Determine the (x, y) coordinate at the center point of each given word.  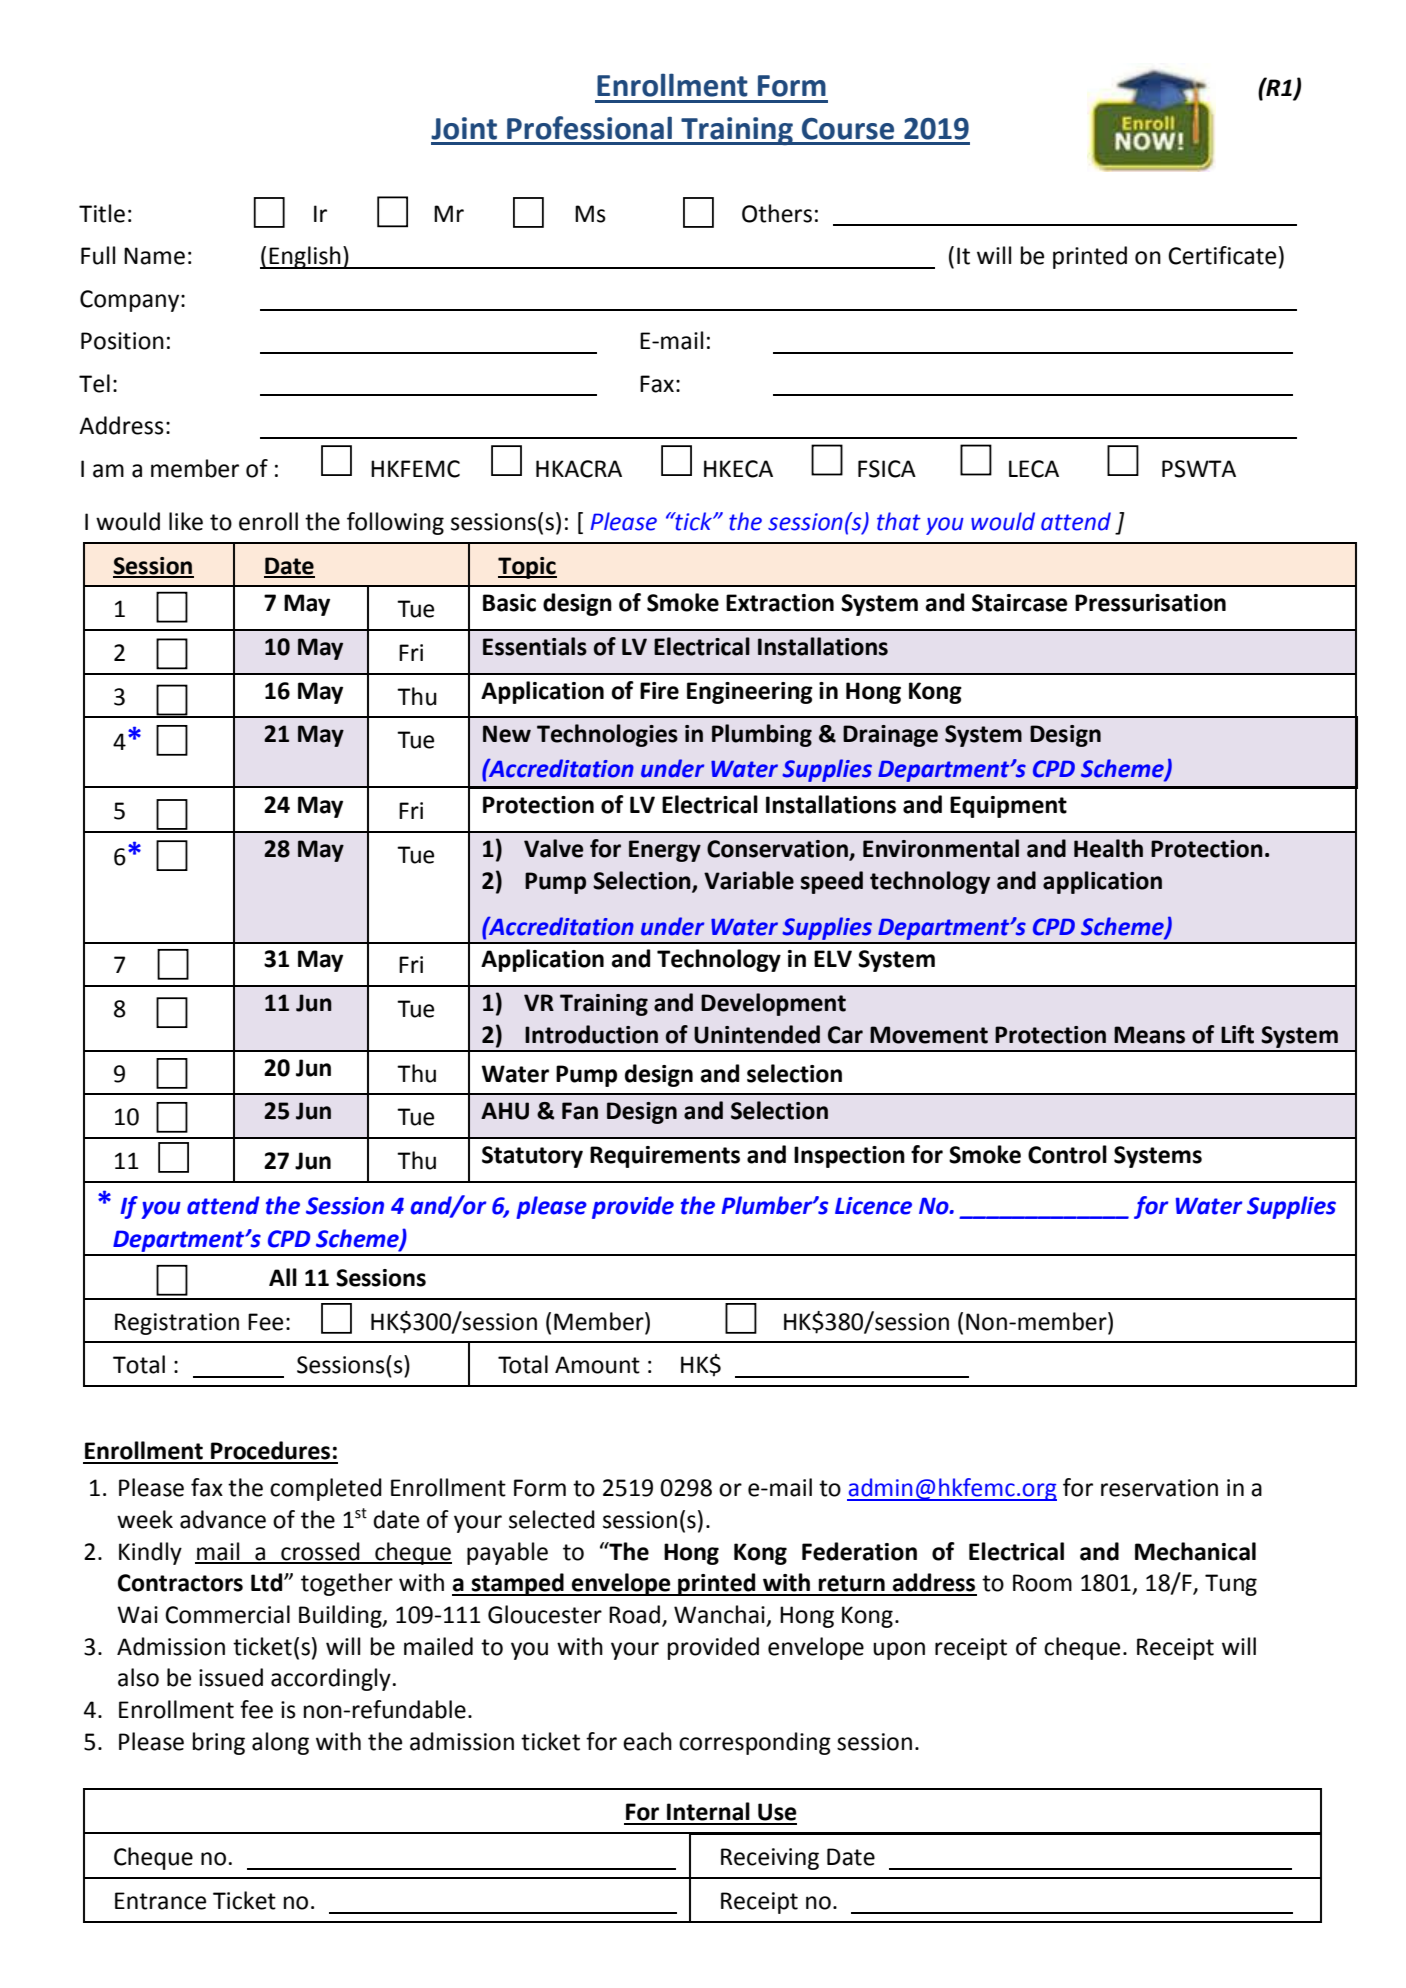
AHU (505, 1111)
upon (899, 1651)
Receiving (770, 1859)
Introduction (591, 1034)
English (305, 257)
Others (777, 213)
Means (1149, 1035)
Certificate (1222, 255)
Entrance (160, 1901)
